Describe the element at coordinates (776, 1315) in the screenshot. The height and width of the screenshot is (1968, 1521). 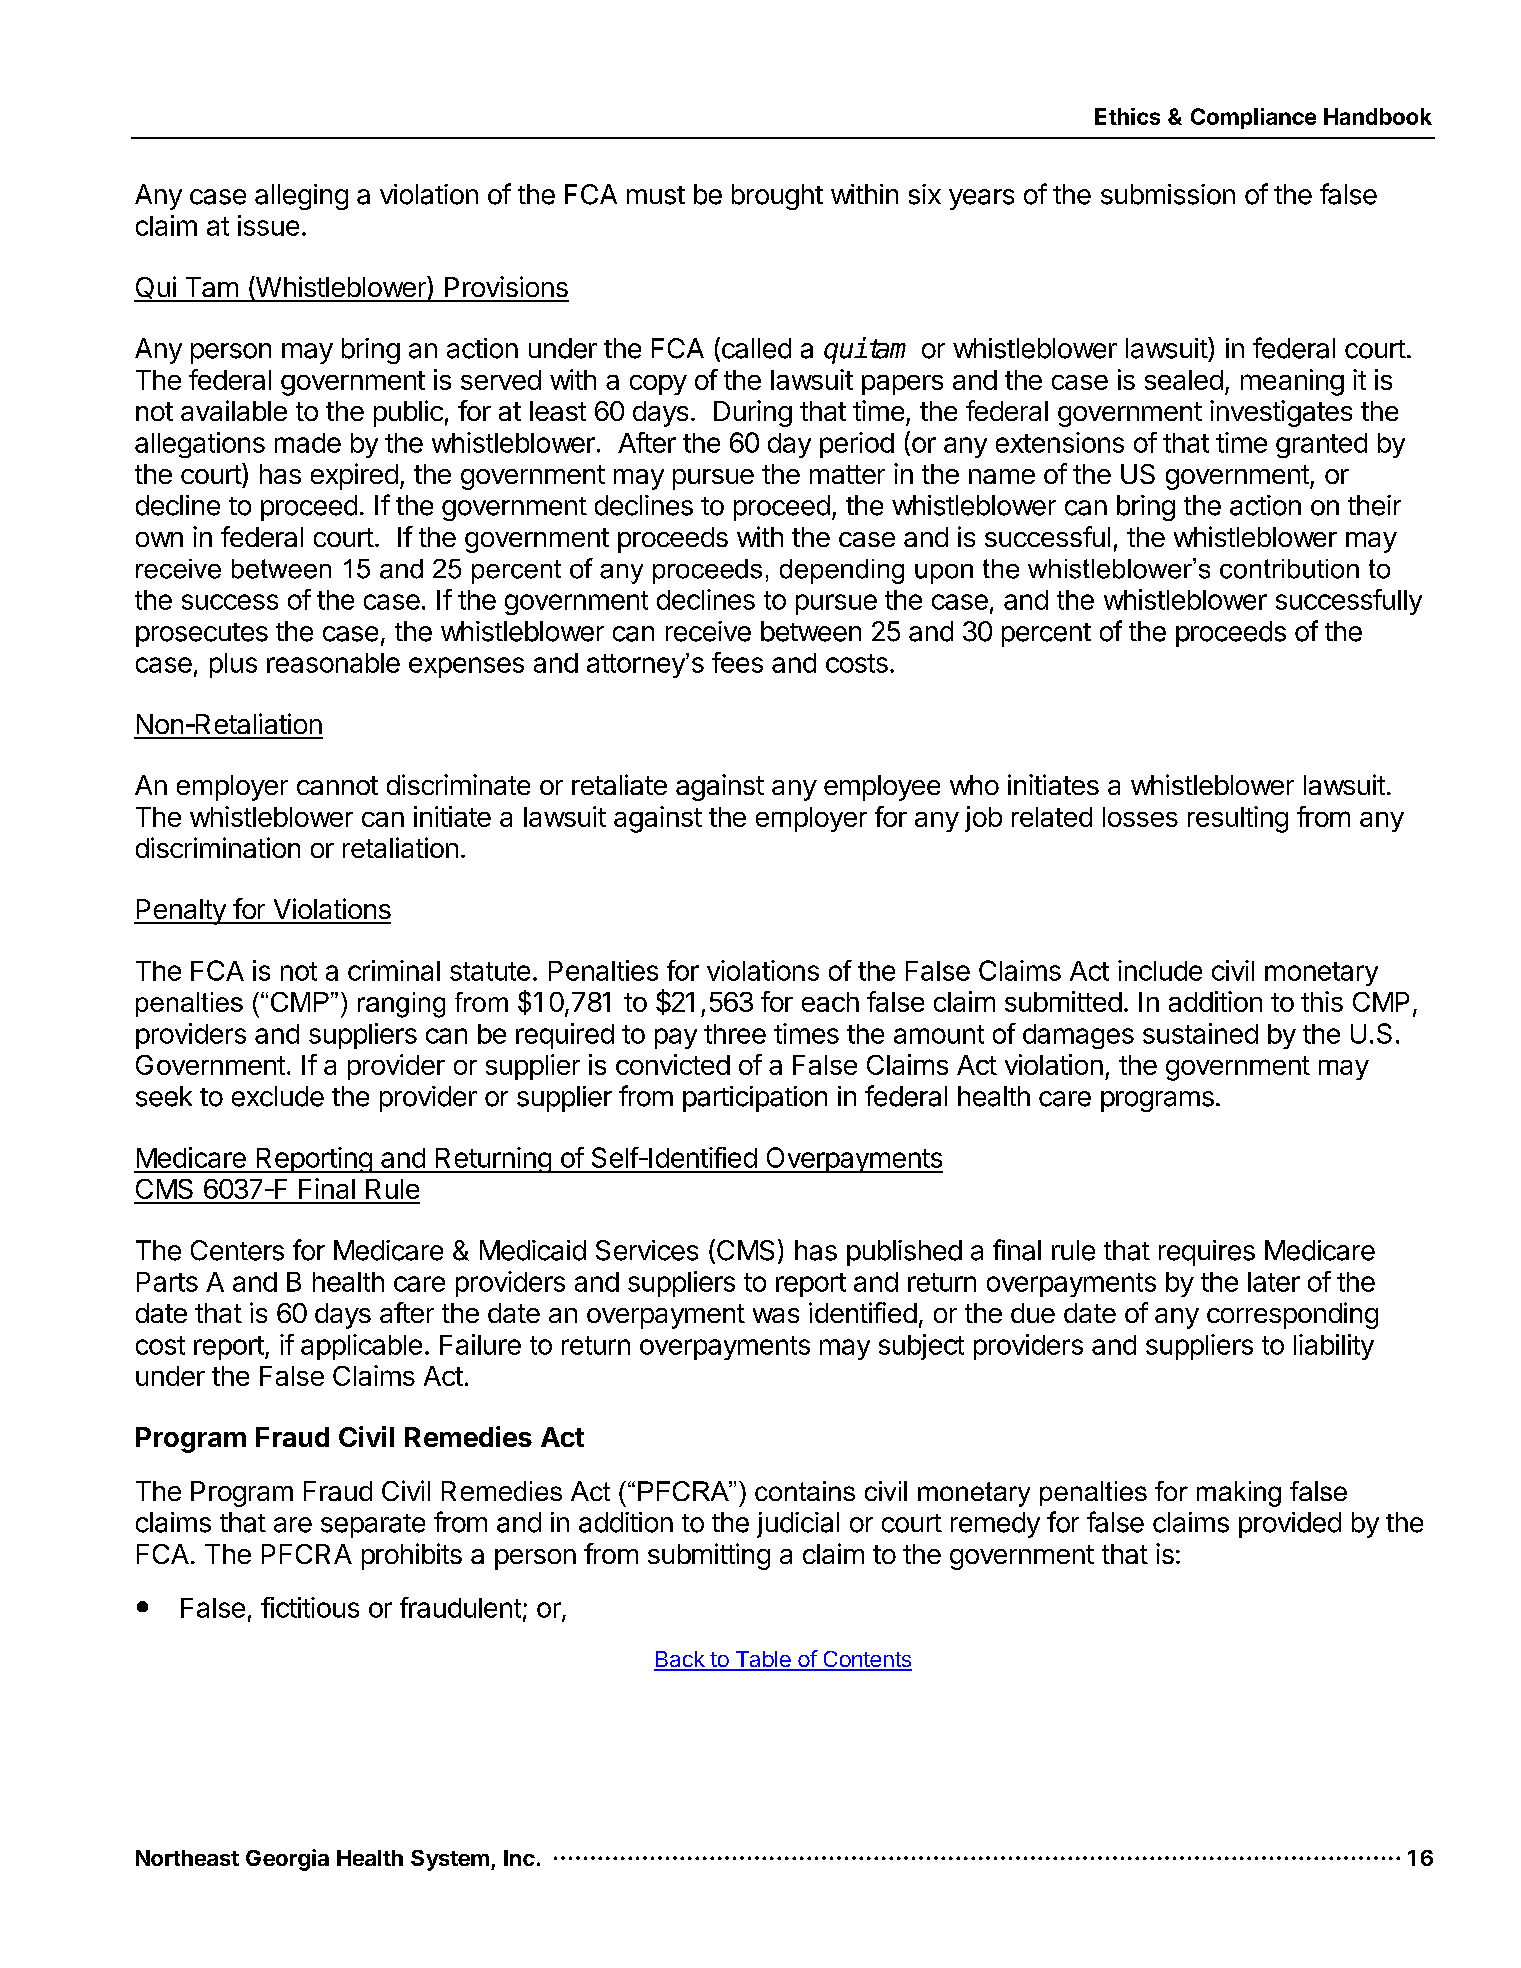
I see `was` at that location.
